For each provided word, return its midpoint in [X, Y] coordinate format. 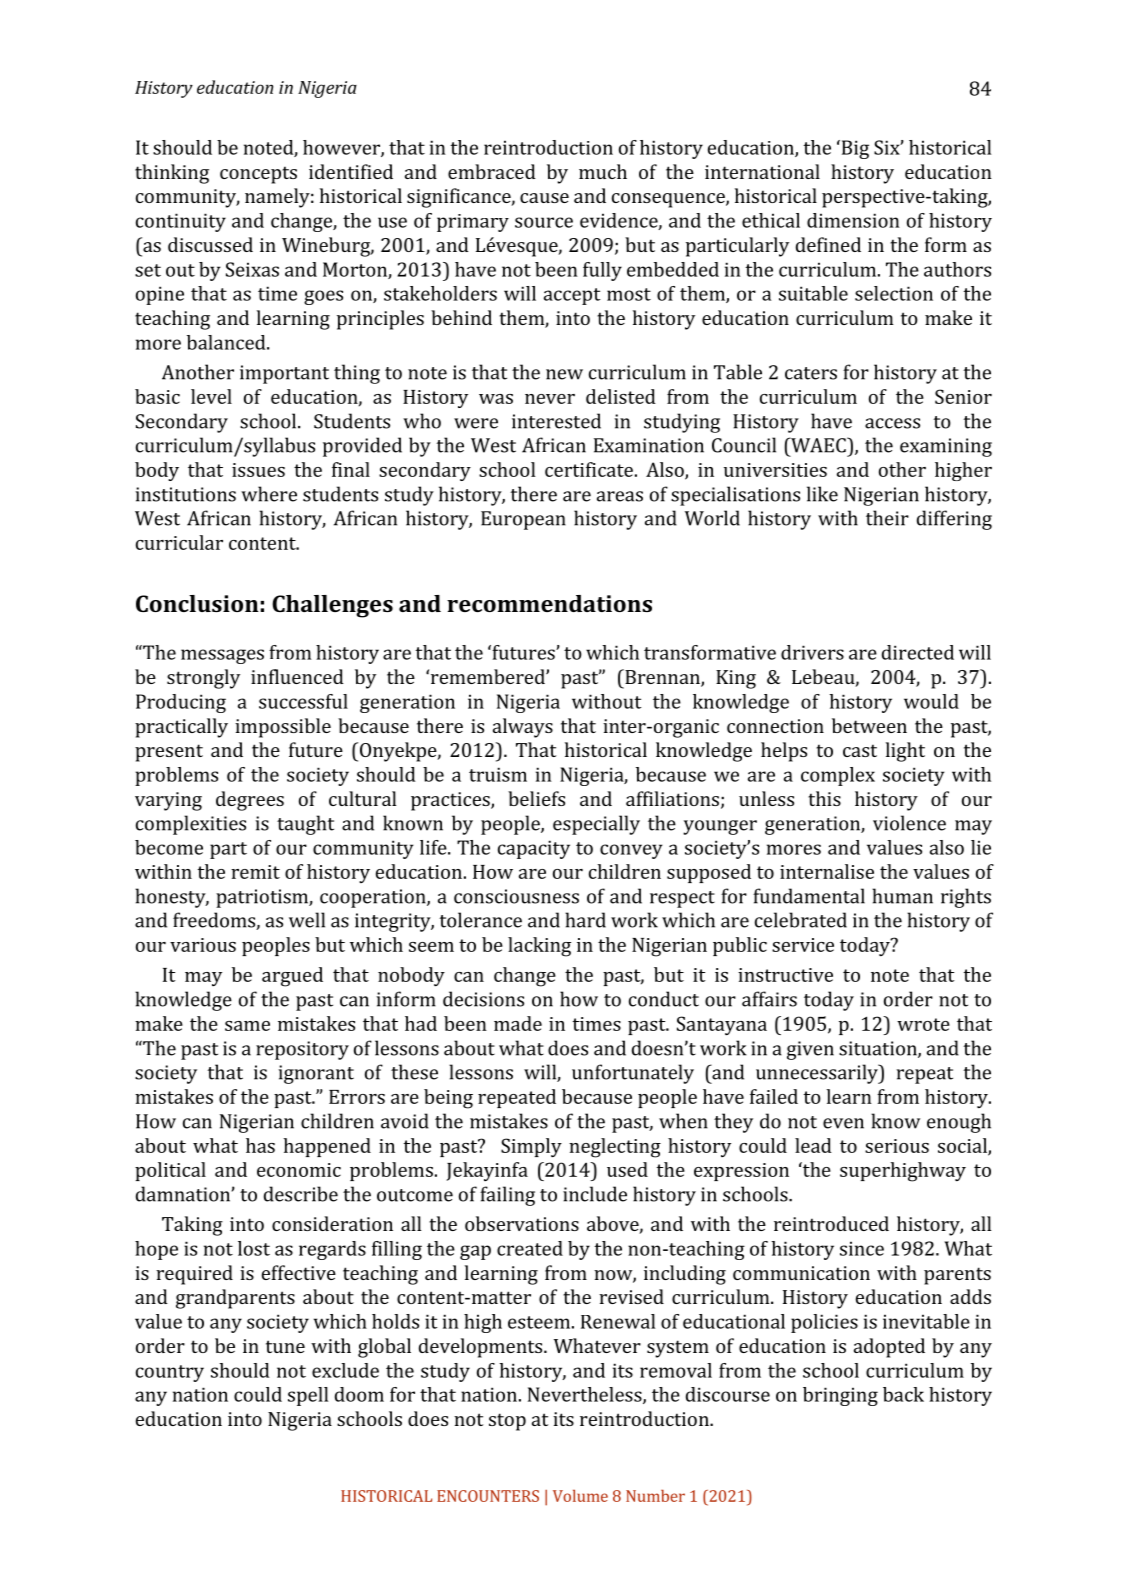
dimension [853, 220]
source [544, 222]
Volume [580, 1495]
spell [308, 1396]
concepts [258, 175]
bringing [840, 1396]
